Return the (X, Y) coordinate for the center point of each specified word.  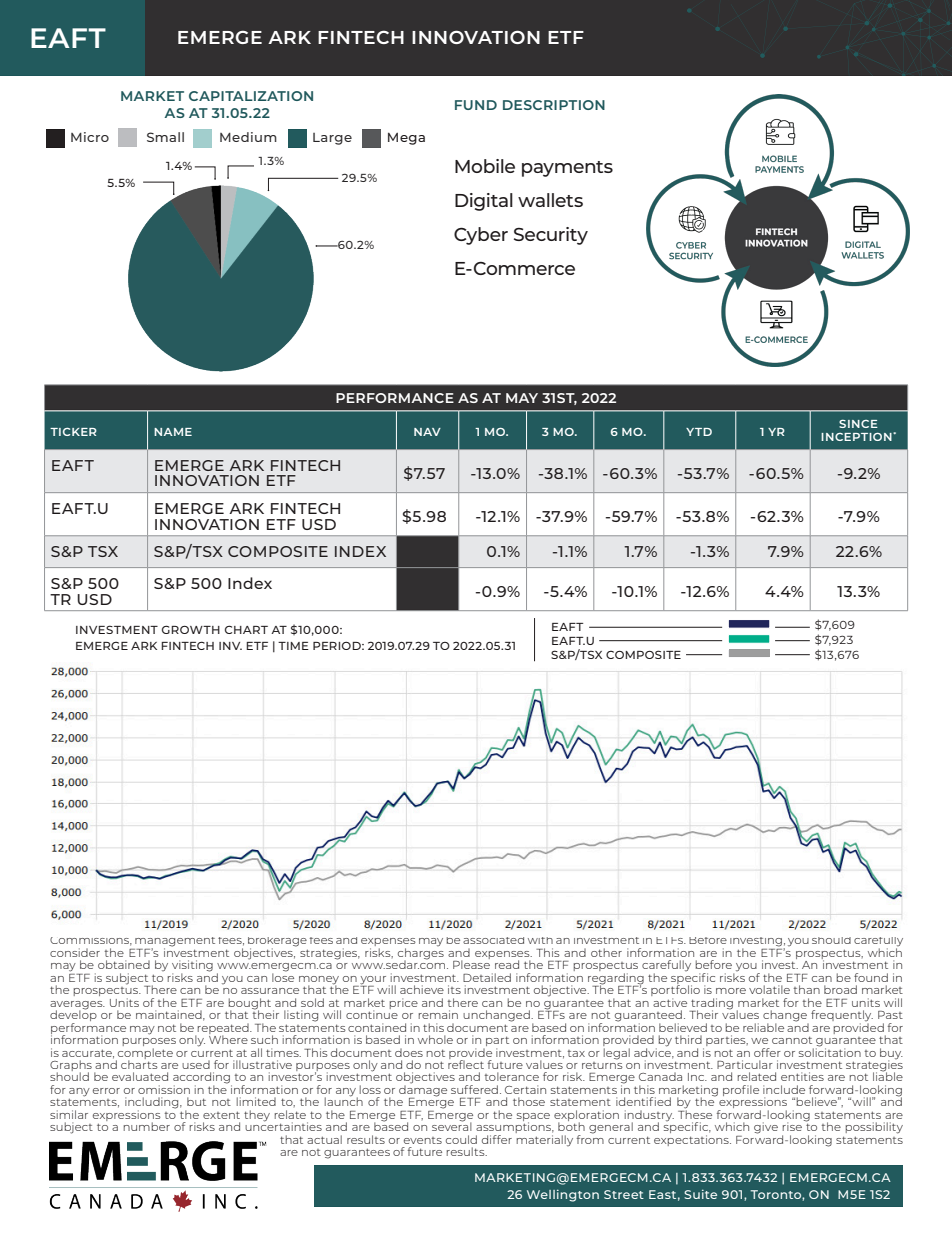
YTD (699, 432)
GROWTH (191, 629)
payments (567, 169)
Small (165, 137)
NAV (427, 432)
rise (792, 1126)
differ (497, 1139)
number (146, 1126)
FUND (476, 105)
